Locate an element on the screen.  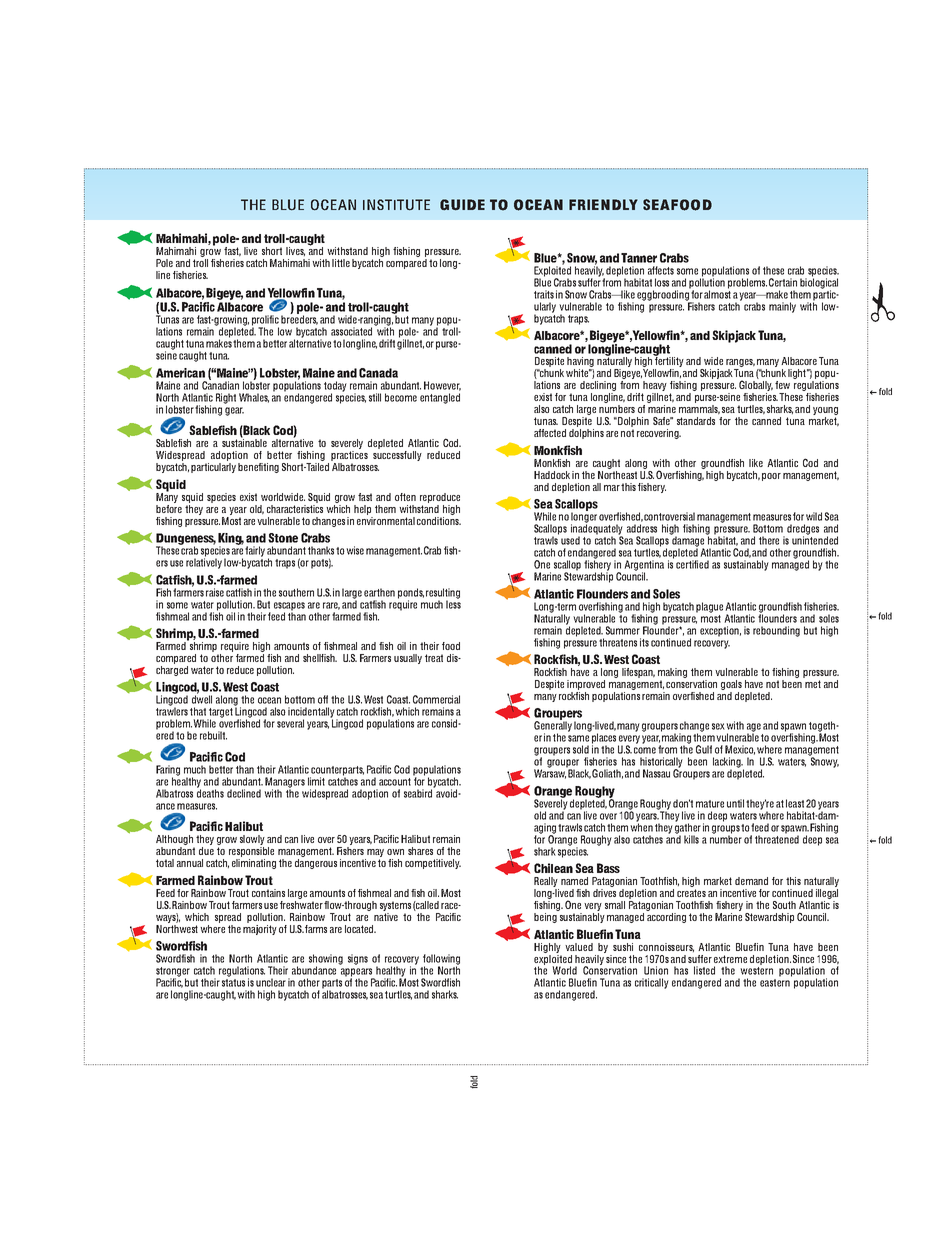
plague is located at coordinates (709, 607).
